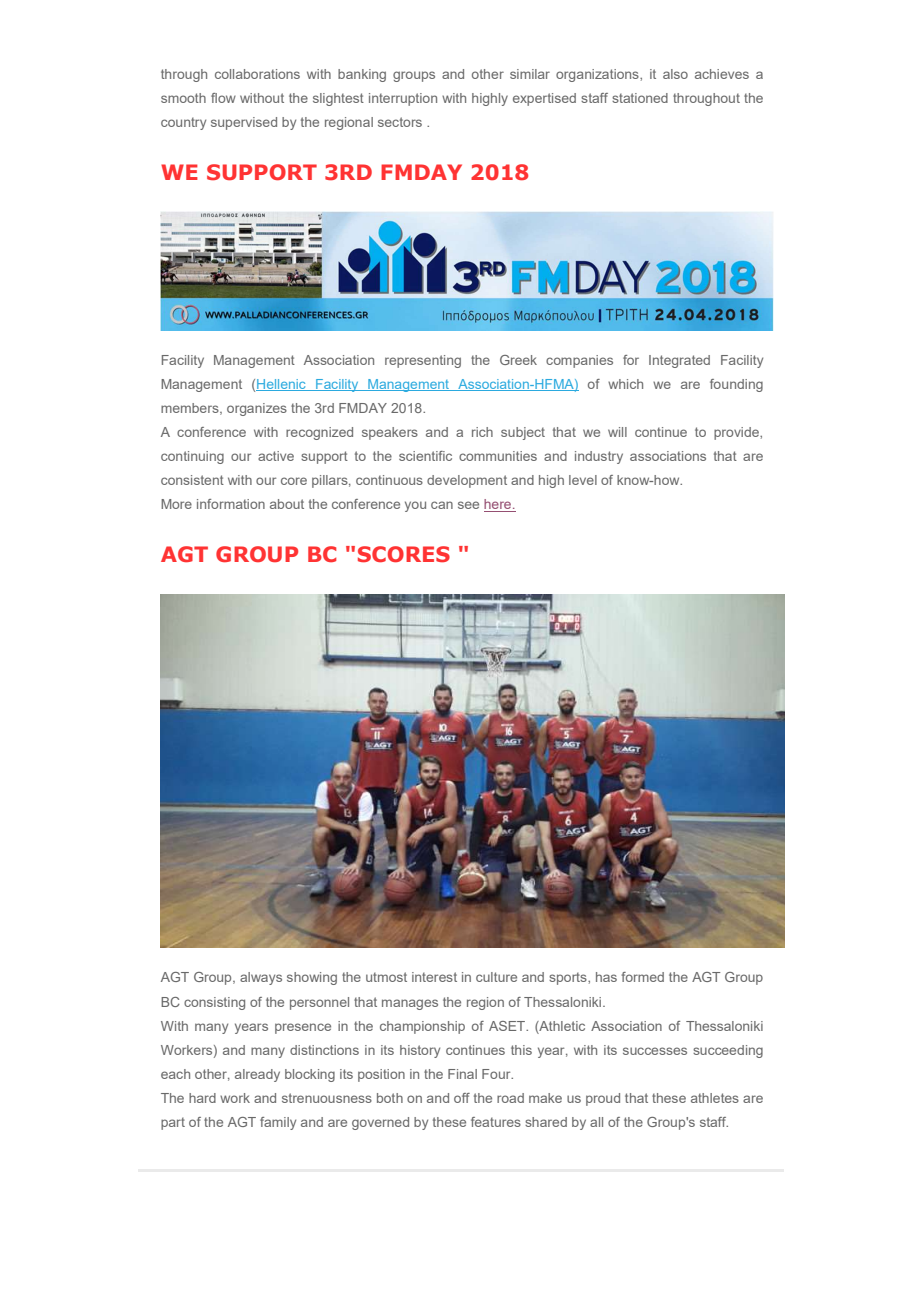 The width and height of the image is (924, 1308). Describe the element at coordinates (257, 409) in the image. I see `organizes` at that location.
